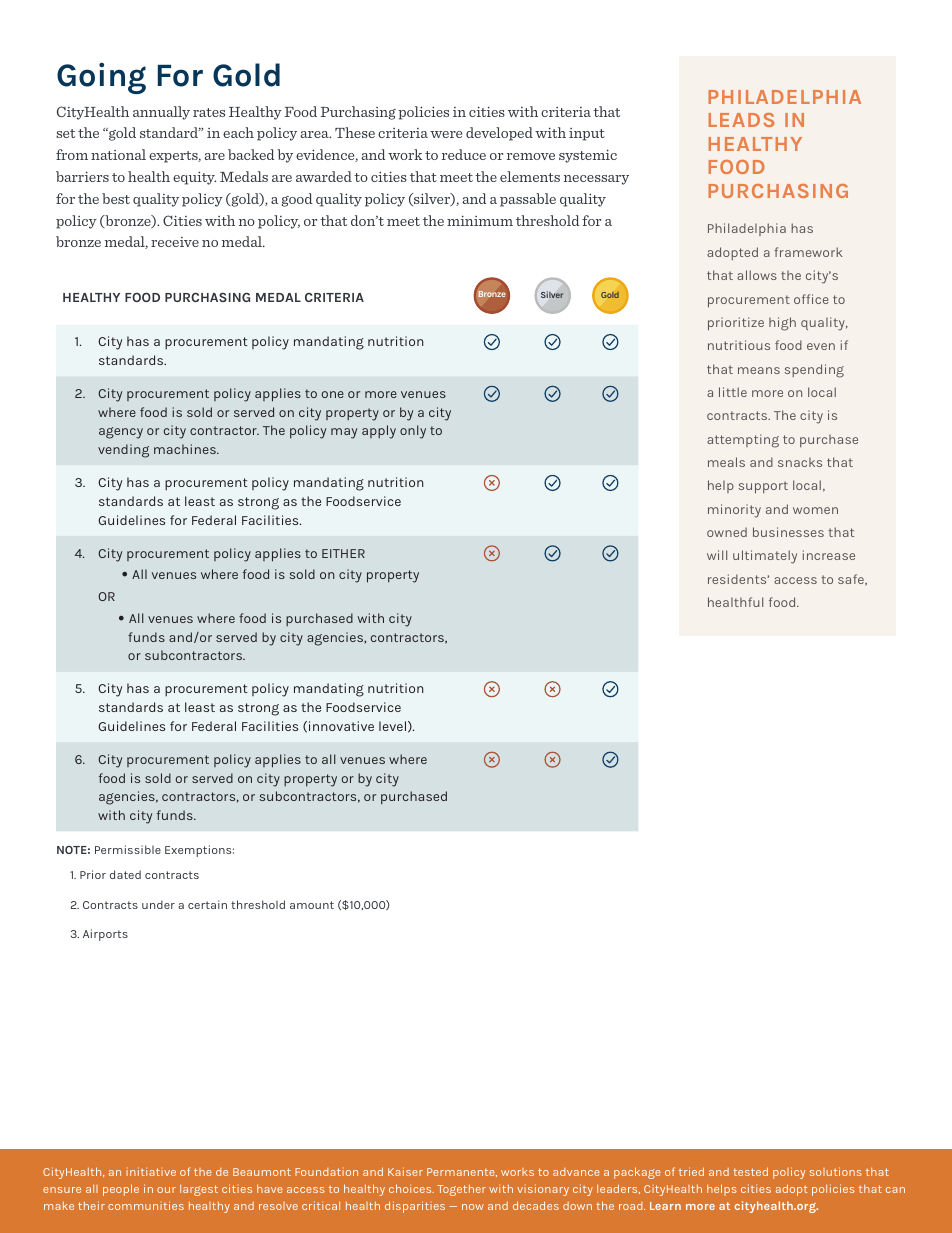  Describe the element at coordinates (814, 371) in the image. I see `spending` at that location.
